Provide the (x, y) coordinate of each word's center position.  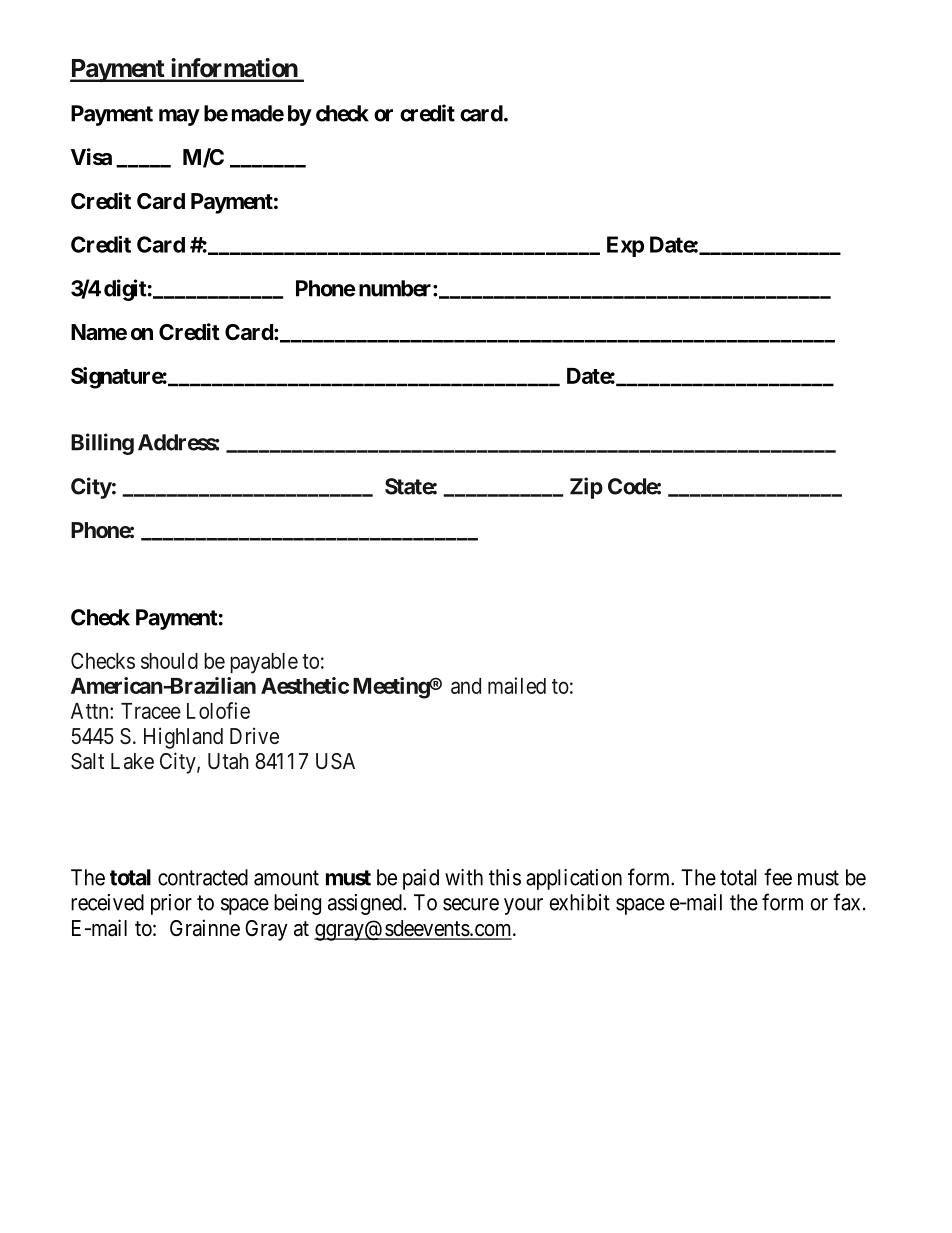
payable (264, 663)
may (179, 117)
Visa (91, 157)
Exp (625, 246)
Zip (586, 488)
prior (171, 904)
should (169, 661)
